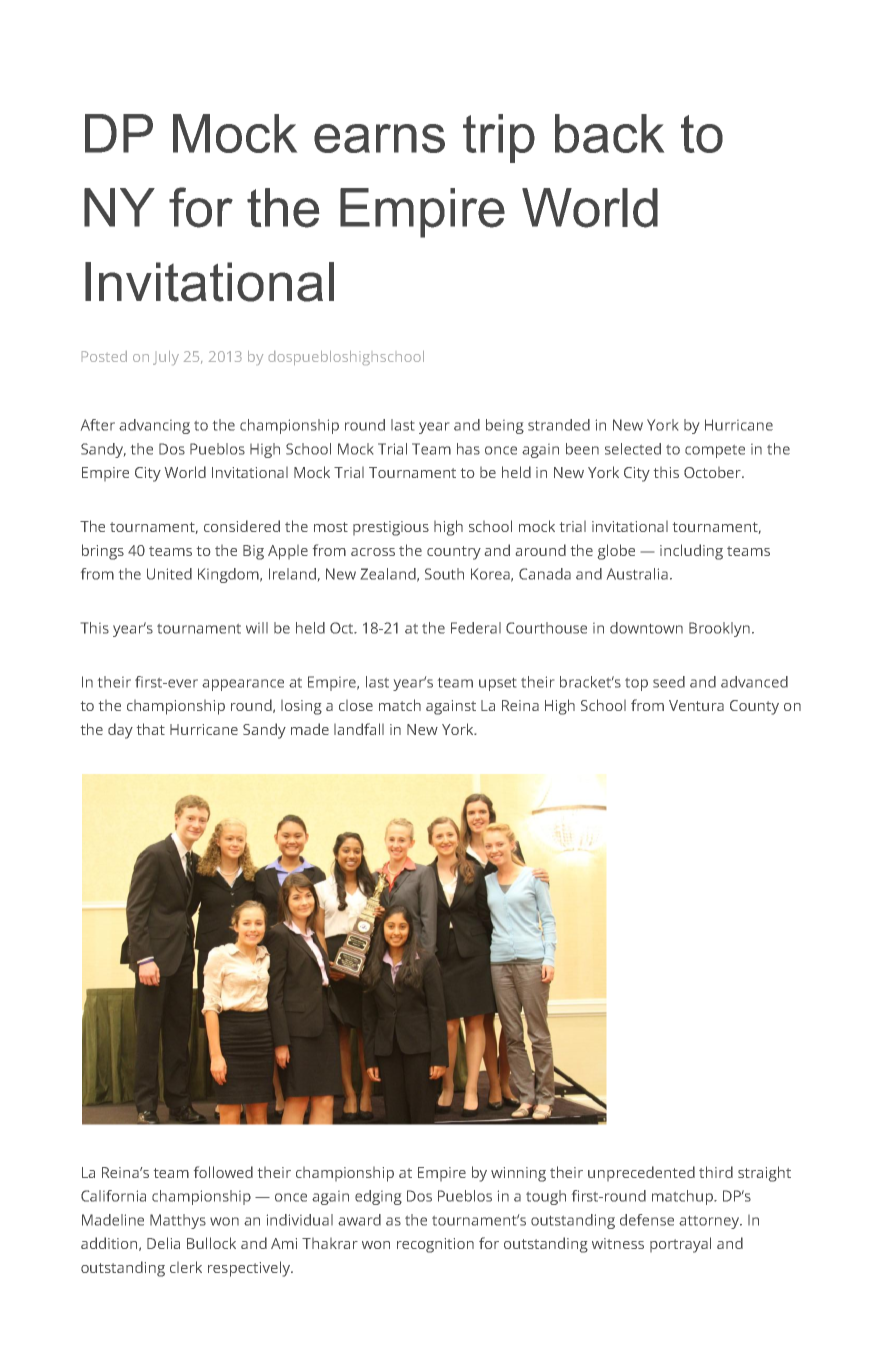 This screenshot has height=1372, width=887. I want to click on Ventura, so click(696, 705).
